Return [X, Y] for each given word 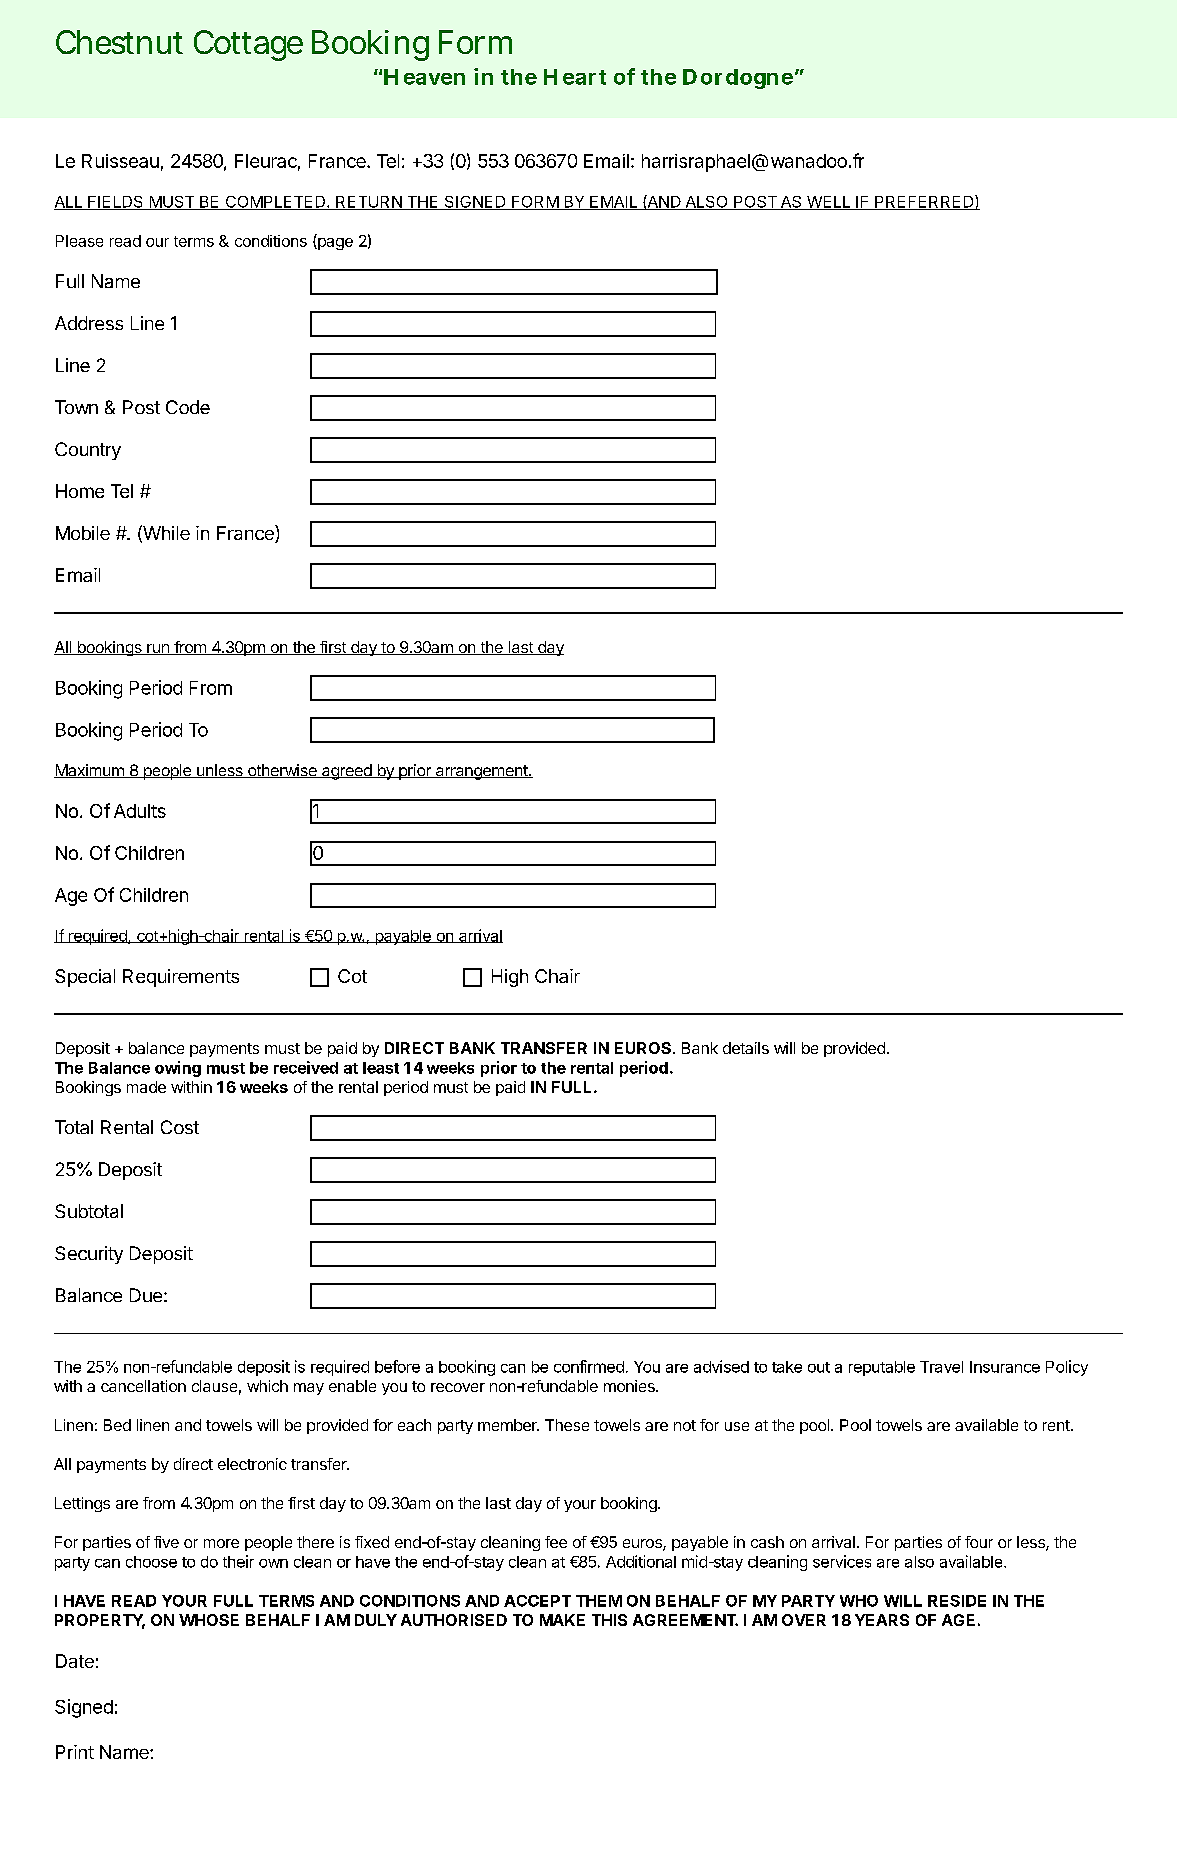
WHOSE [209, 1620]
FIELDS [116, 203]
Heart [575, 77]
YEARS [882, 1620]
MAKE [562, 1620]
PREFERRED [924, 202]
